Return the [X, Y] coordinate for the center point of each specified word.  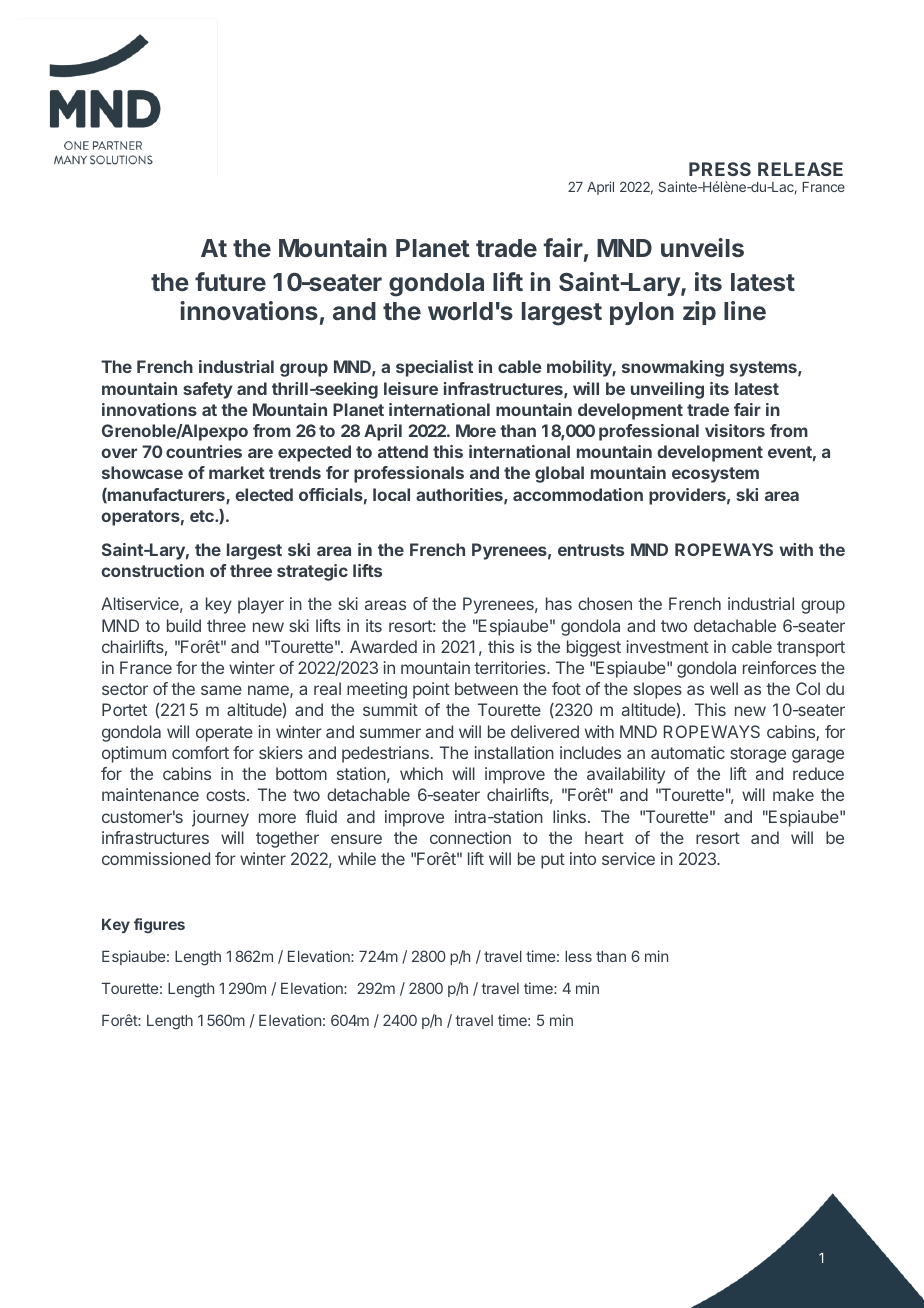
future [230, 281]
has [559, 603]
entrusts [591, 550]
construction [152, 570]
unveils [702, 247]
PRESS [720, 169]
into [583, 858]
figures [159, 926]
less [578, 956]
